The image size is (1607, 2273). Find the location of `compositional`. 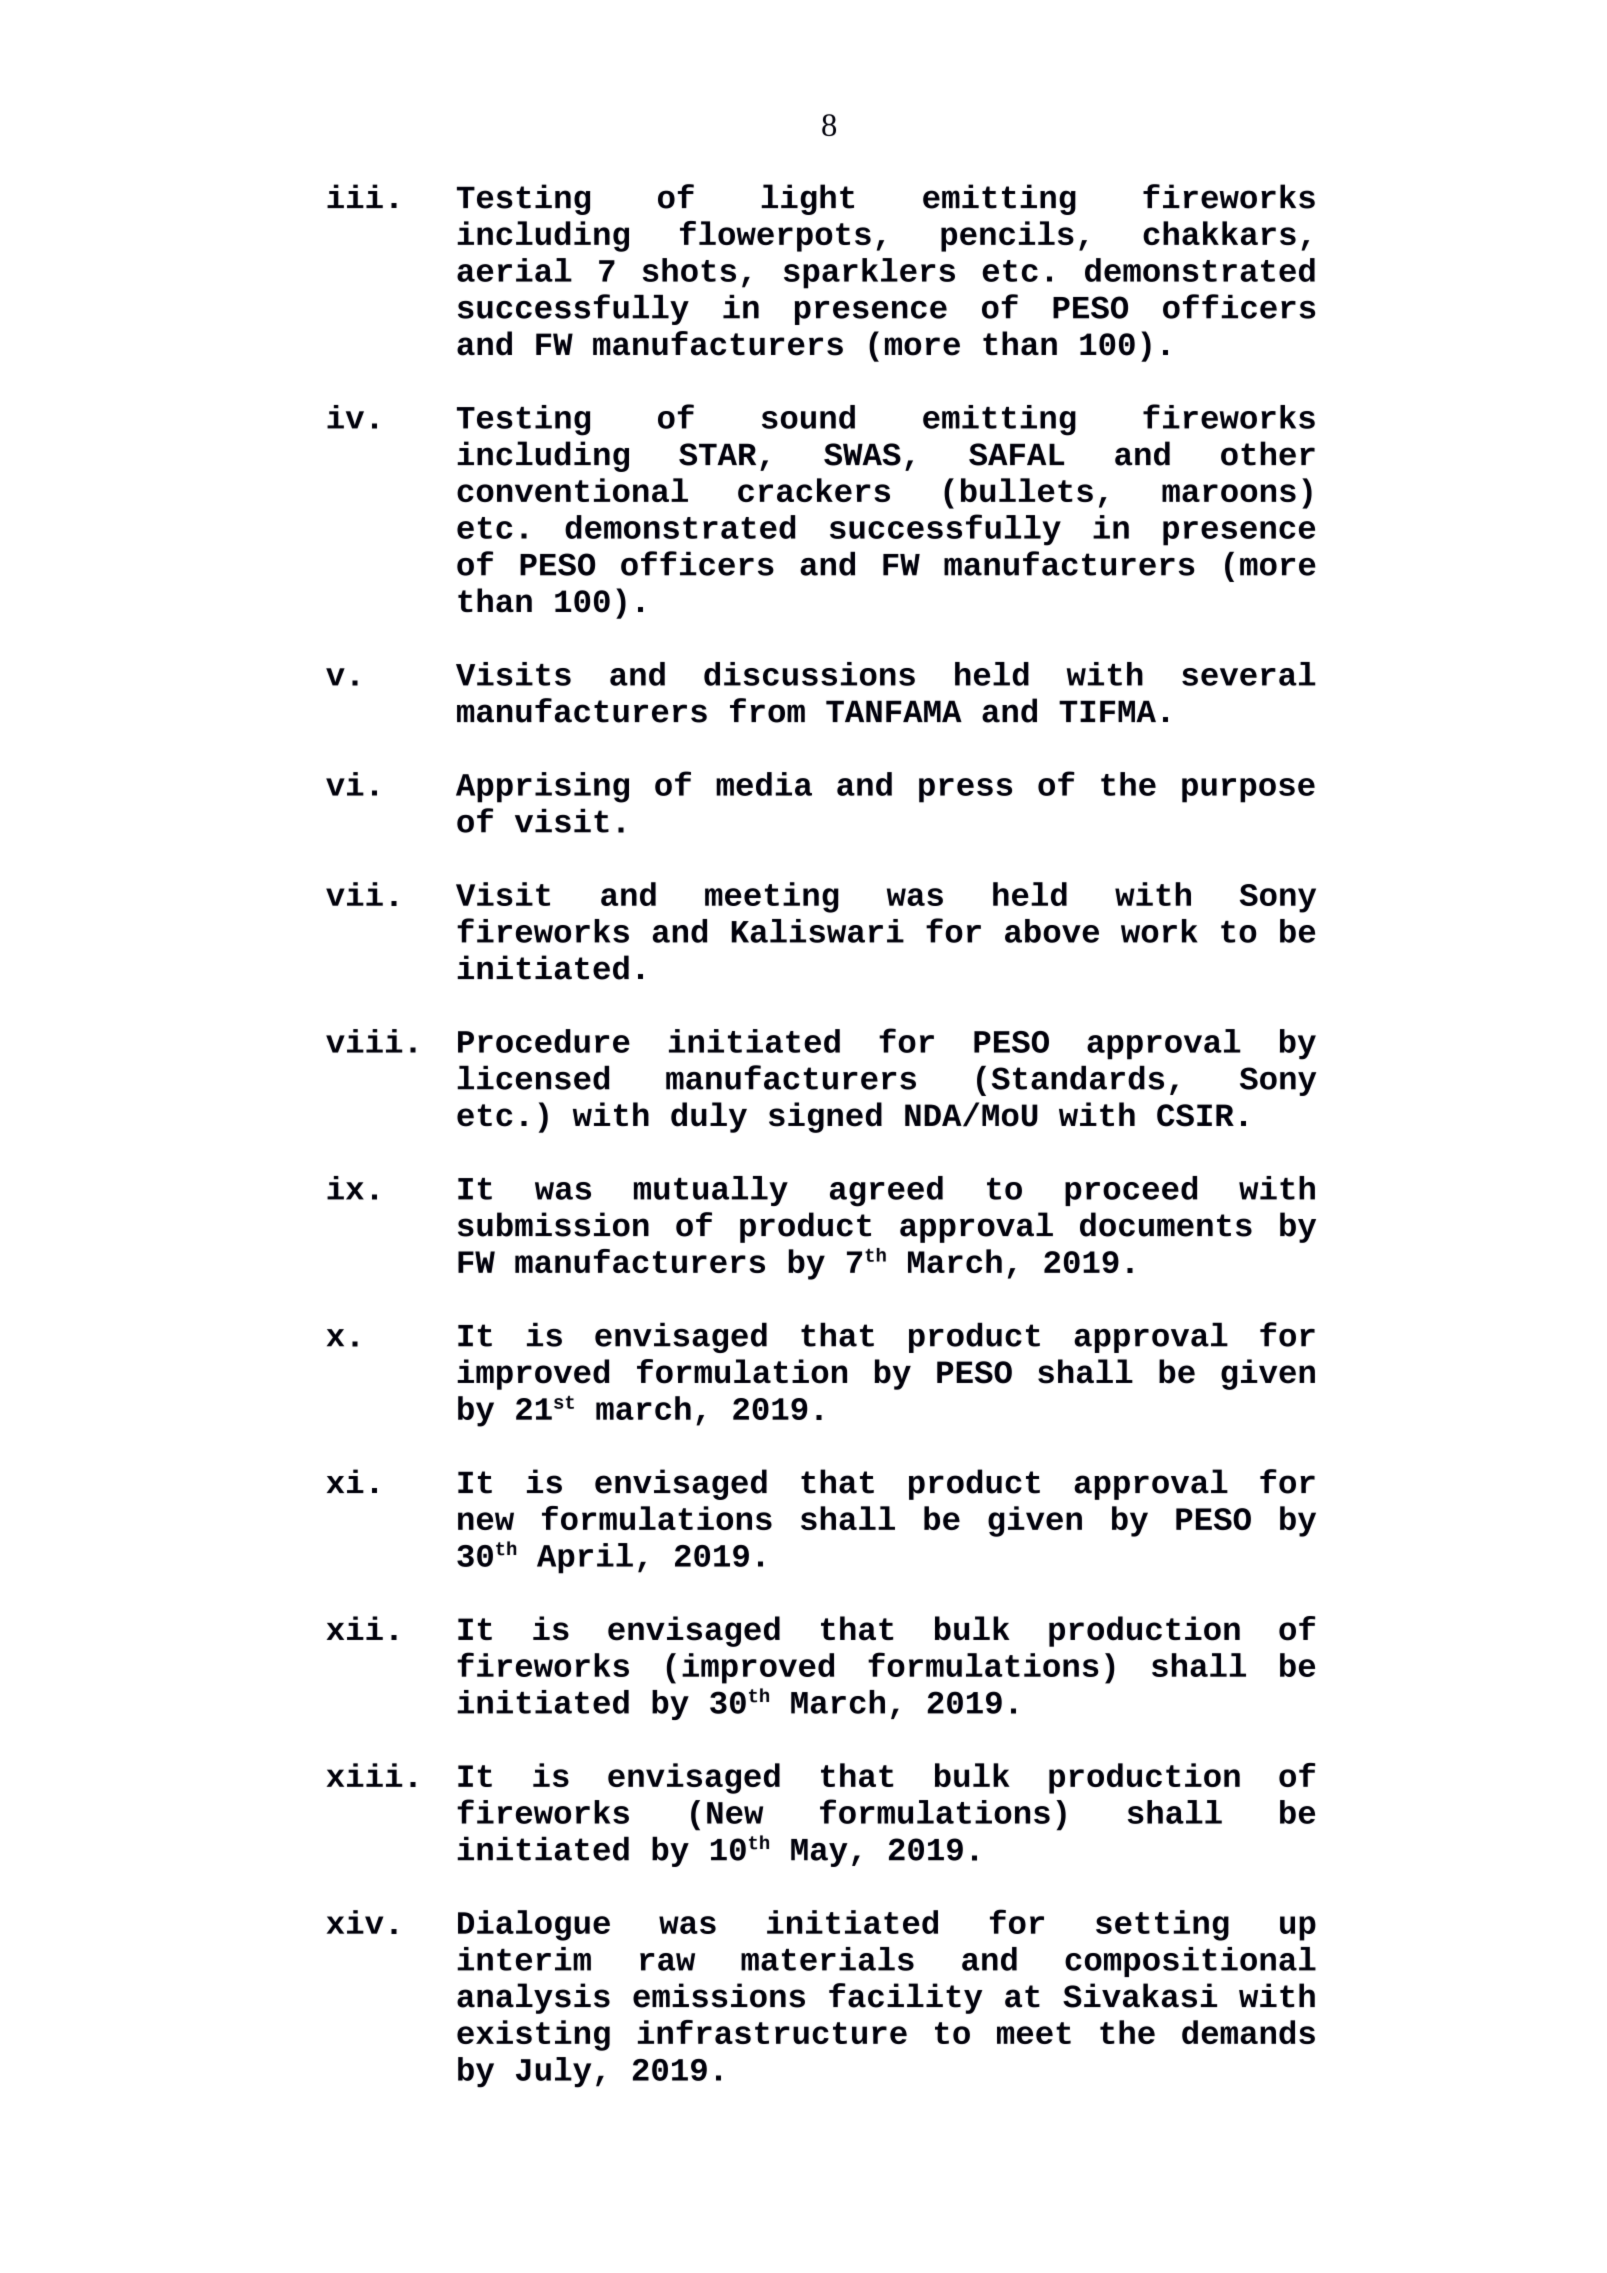

compositional is located at coordinates (1190, 1962).
